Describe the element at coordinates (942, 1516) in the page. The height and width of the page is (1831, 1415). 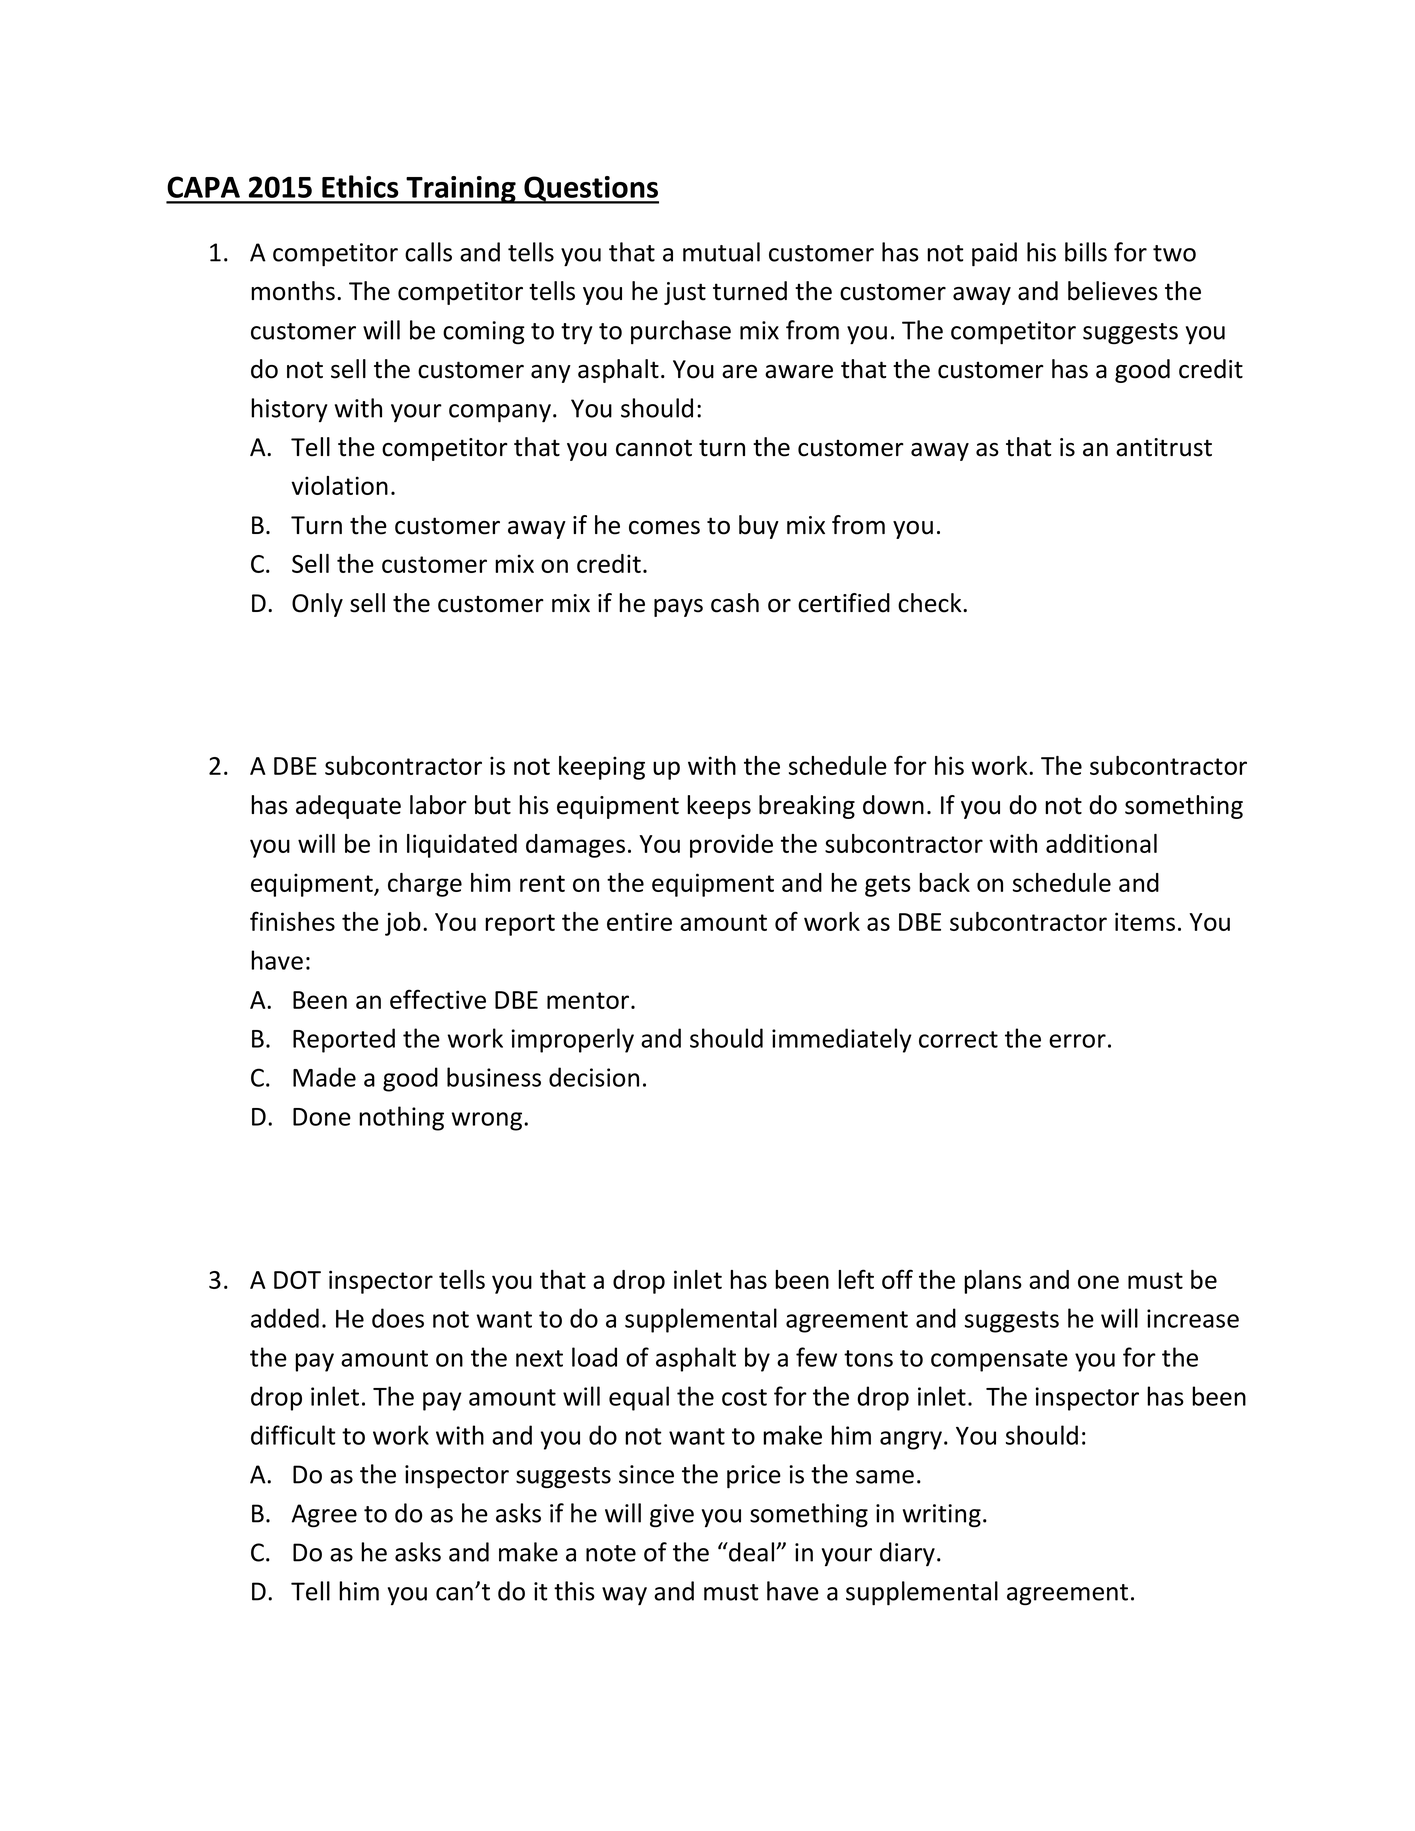
I see `writing` at that location.
